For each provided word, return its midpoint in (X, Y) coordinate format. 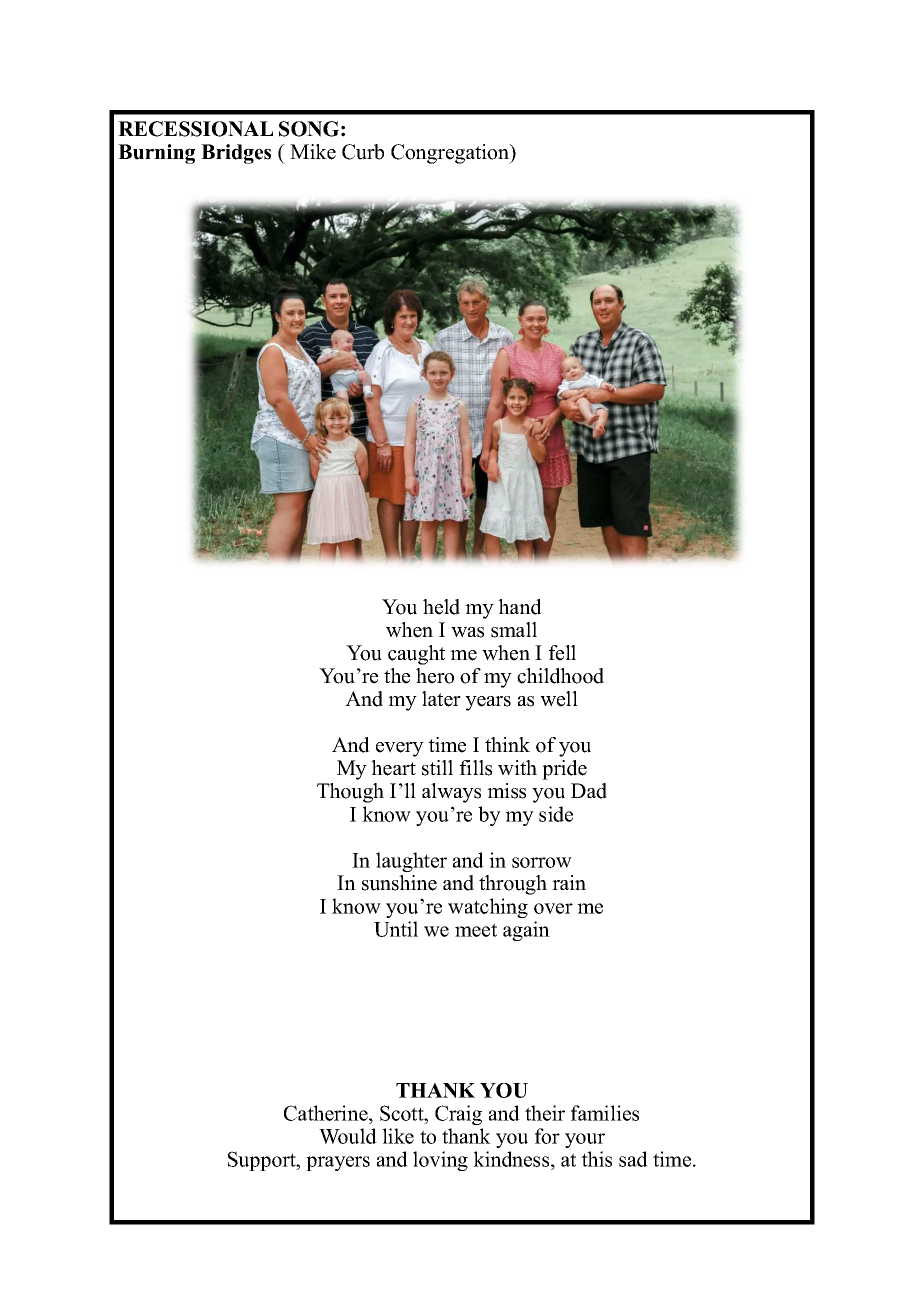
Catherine (327, 1113)
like (398, 1136)
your (585, 1140)
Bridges (236, 154)
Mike (313, 152)
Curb (363, 152)
